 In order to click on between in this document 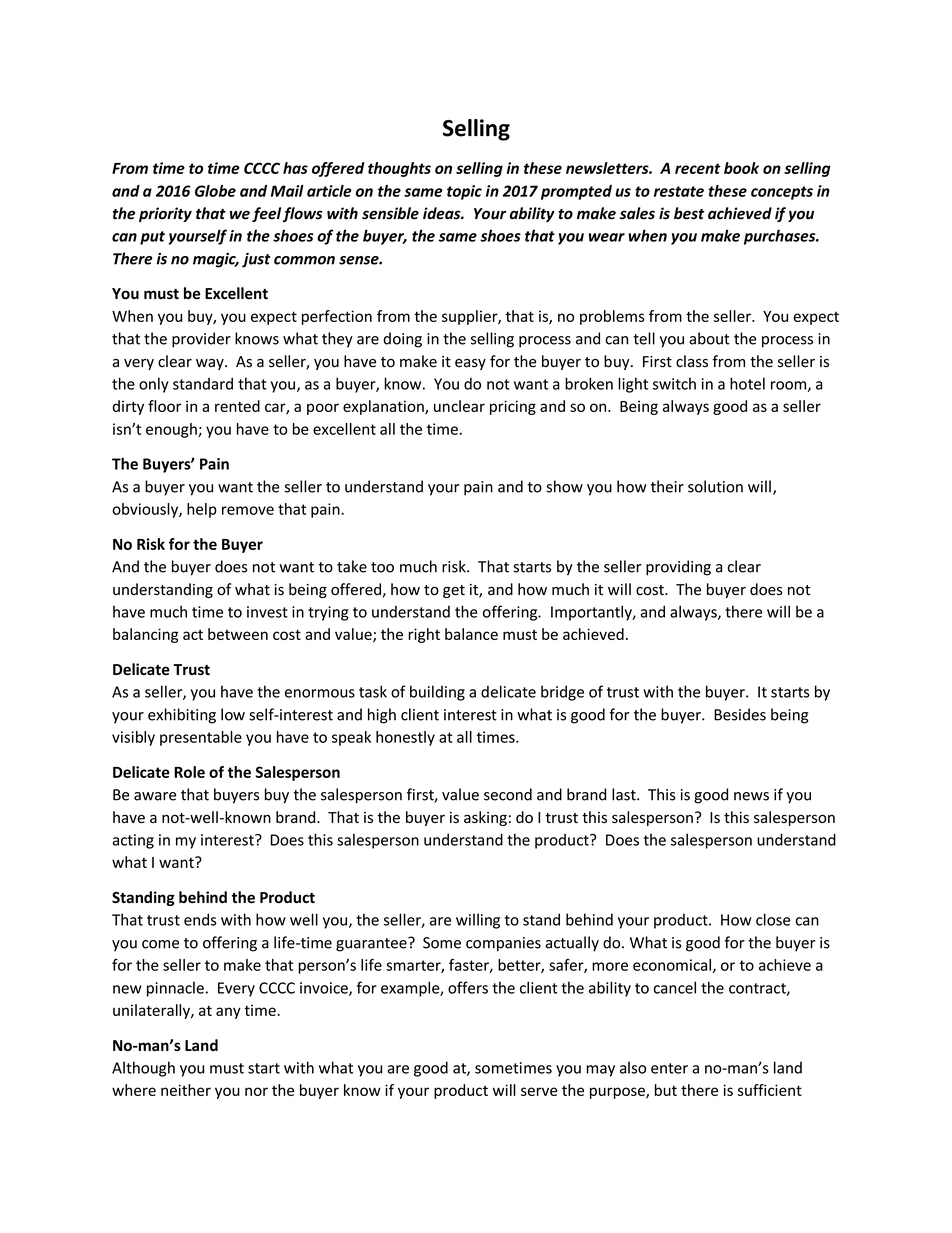, I will do `click(238, 634)`.
